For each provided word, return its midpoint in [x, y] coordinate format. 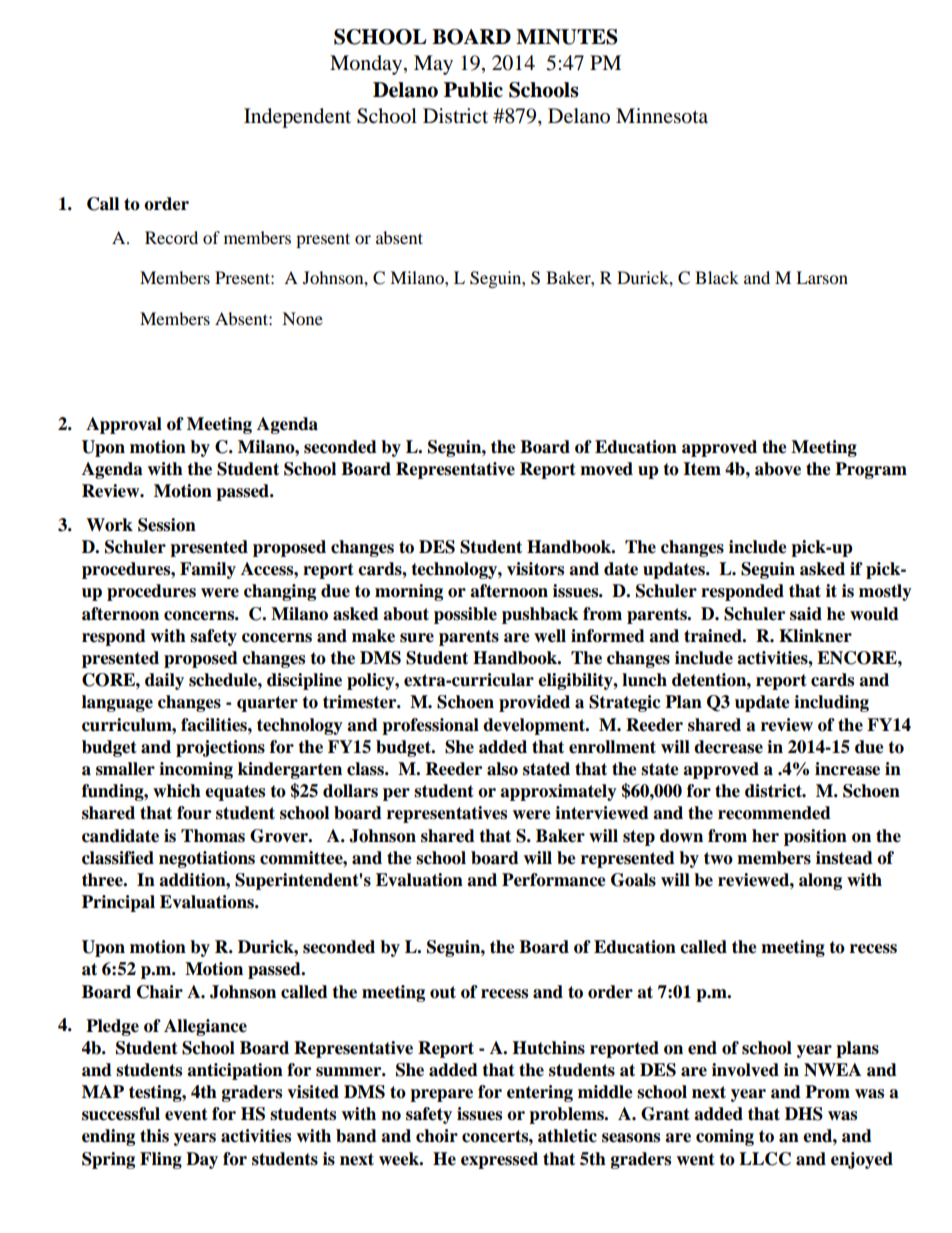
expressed [499, 1160]
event [186, 1114]
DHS [804, 1114]
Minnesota [662, 116]
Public [473, 90]
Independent [297, 118]
